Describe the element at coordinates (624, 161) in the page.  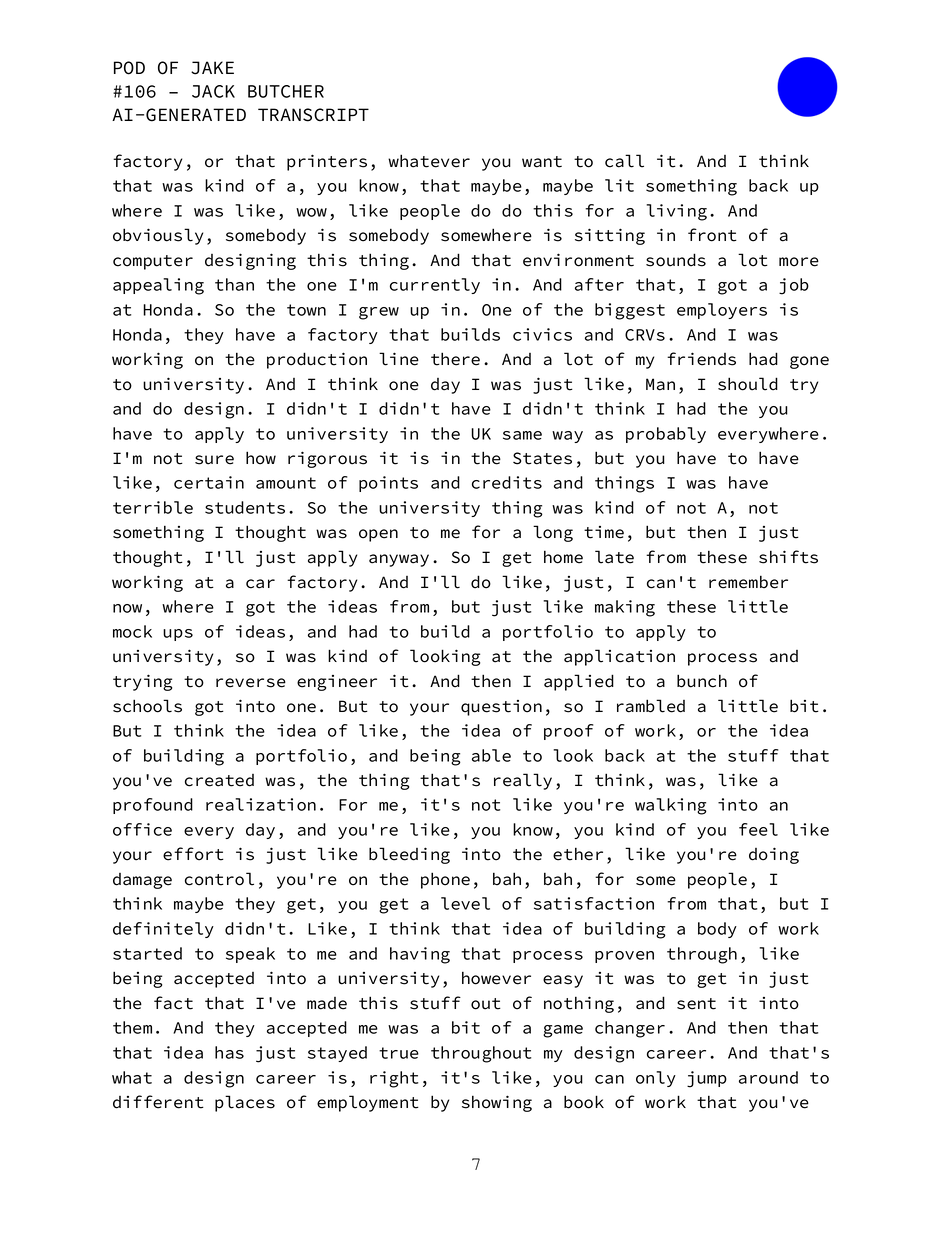
I see `call` at that location.
